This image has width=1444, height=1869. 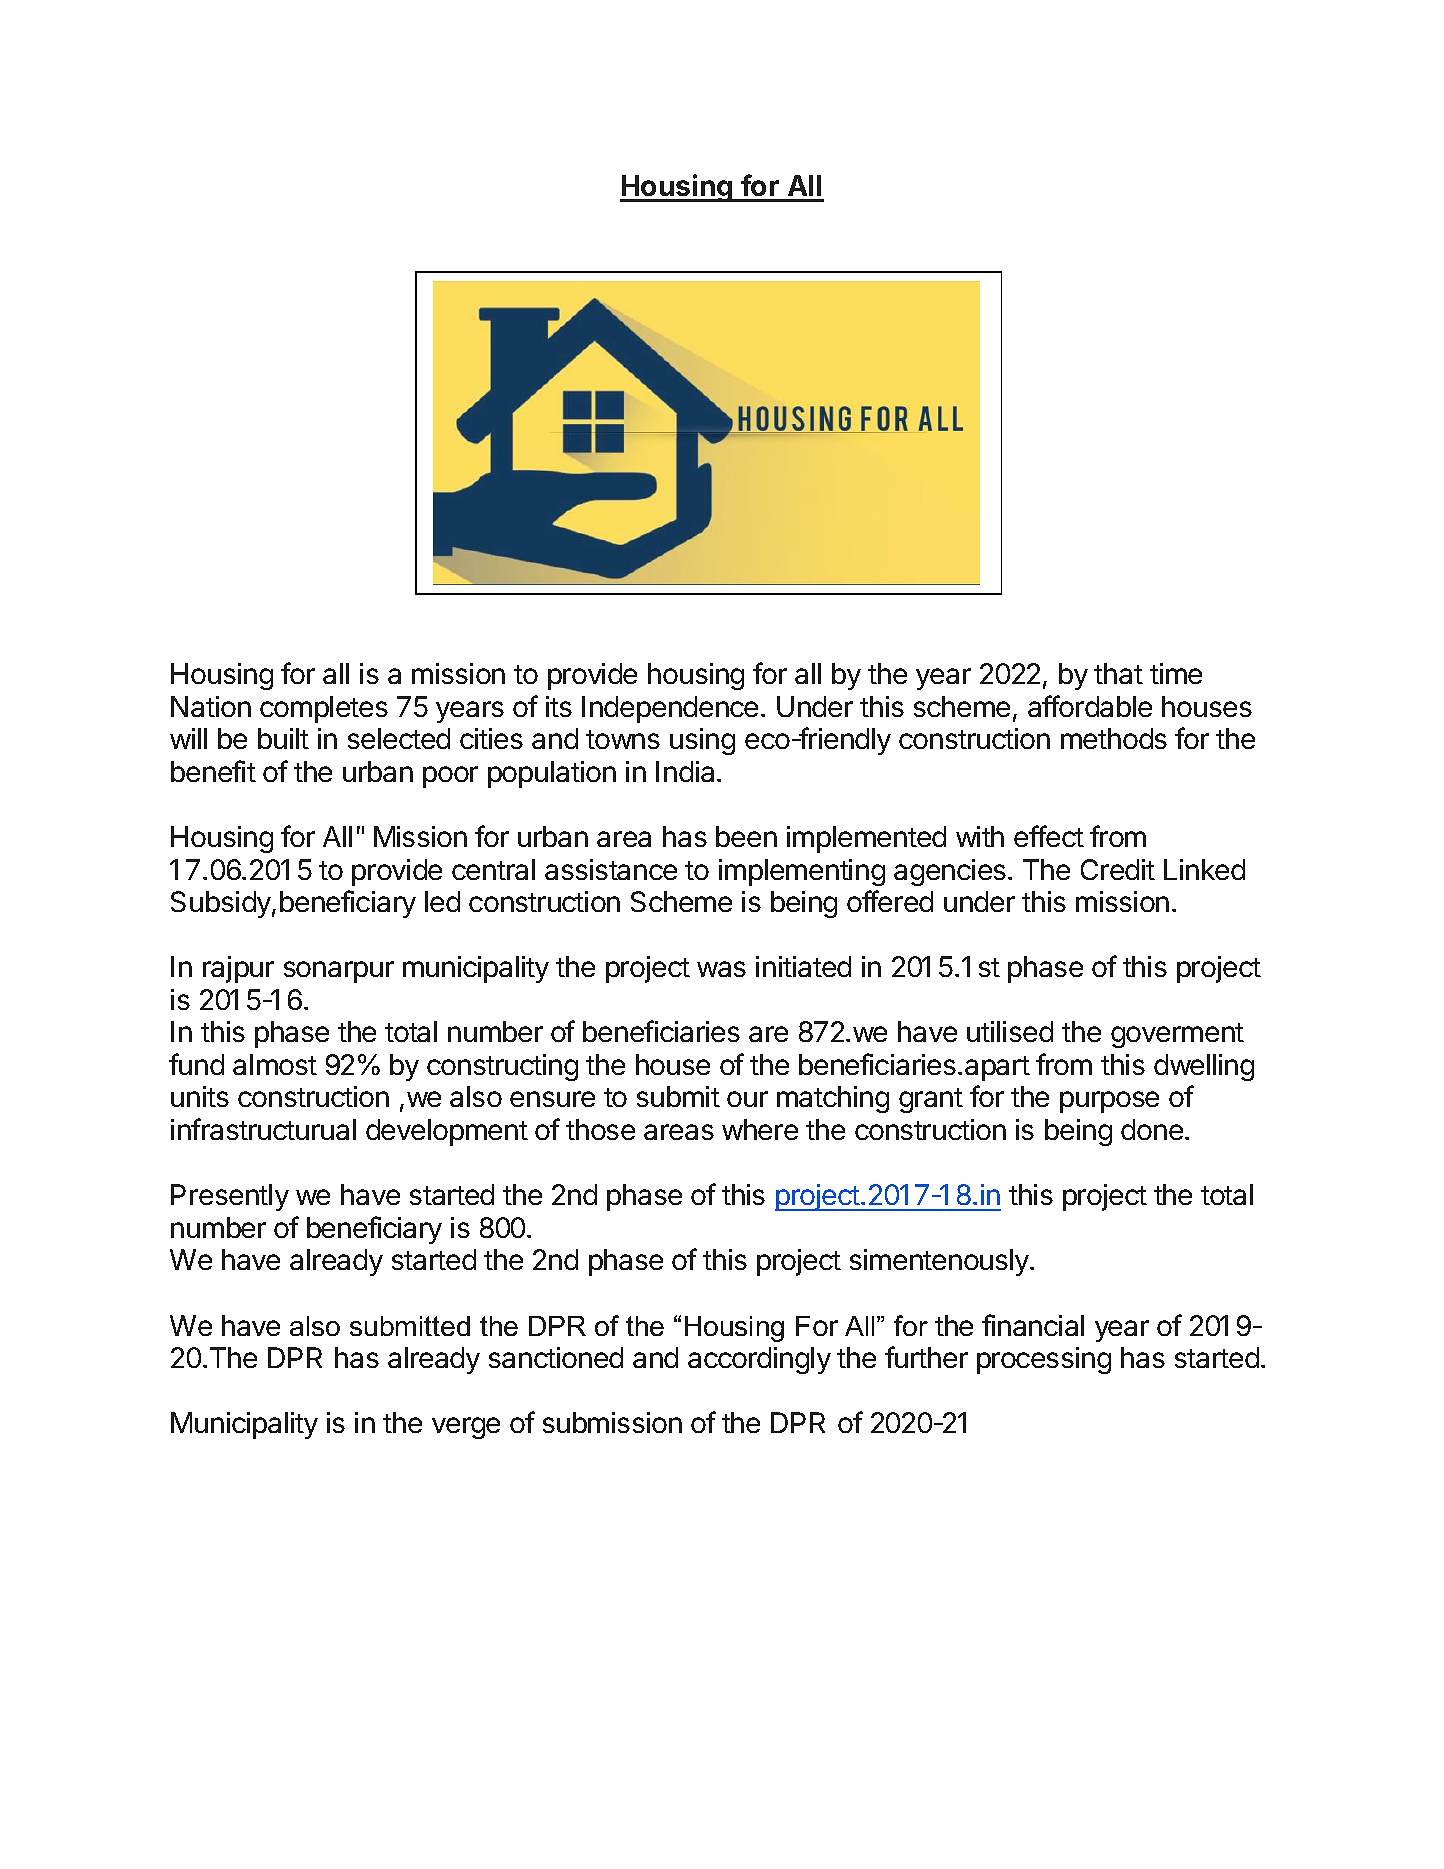 I want to click on affordable, so click(x=1090, y=706).
